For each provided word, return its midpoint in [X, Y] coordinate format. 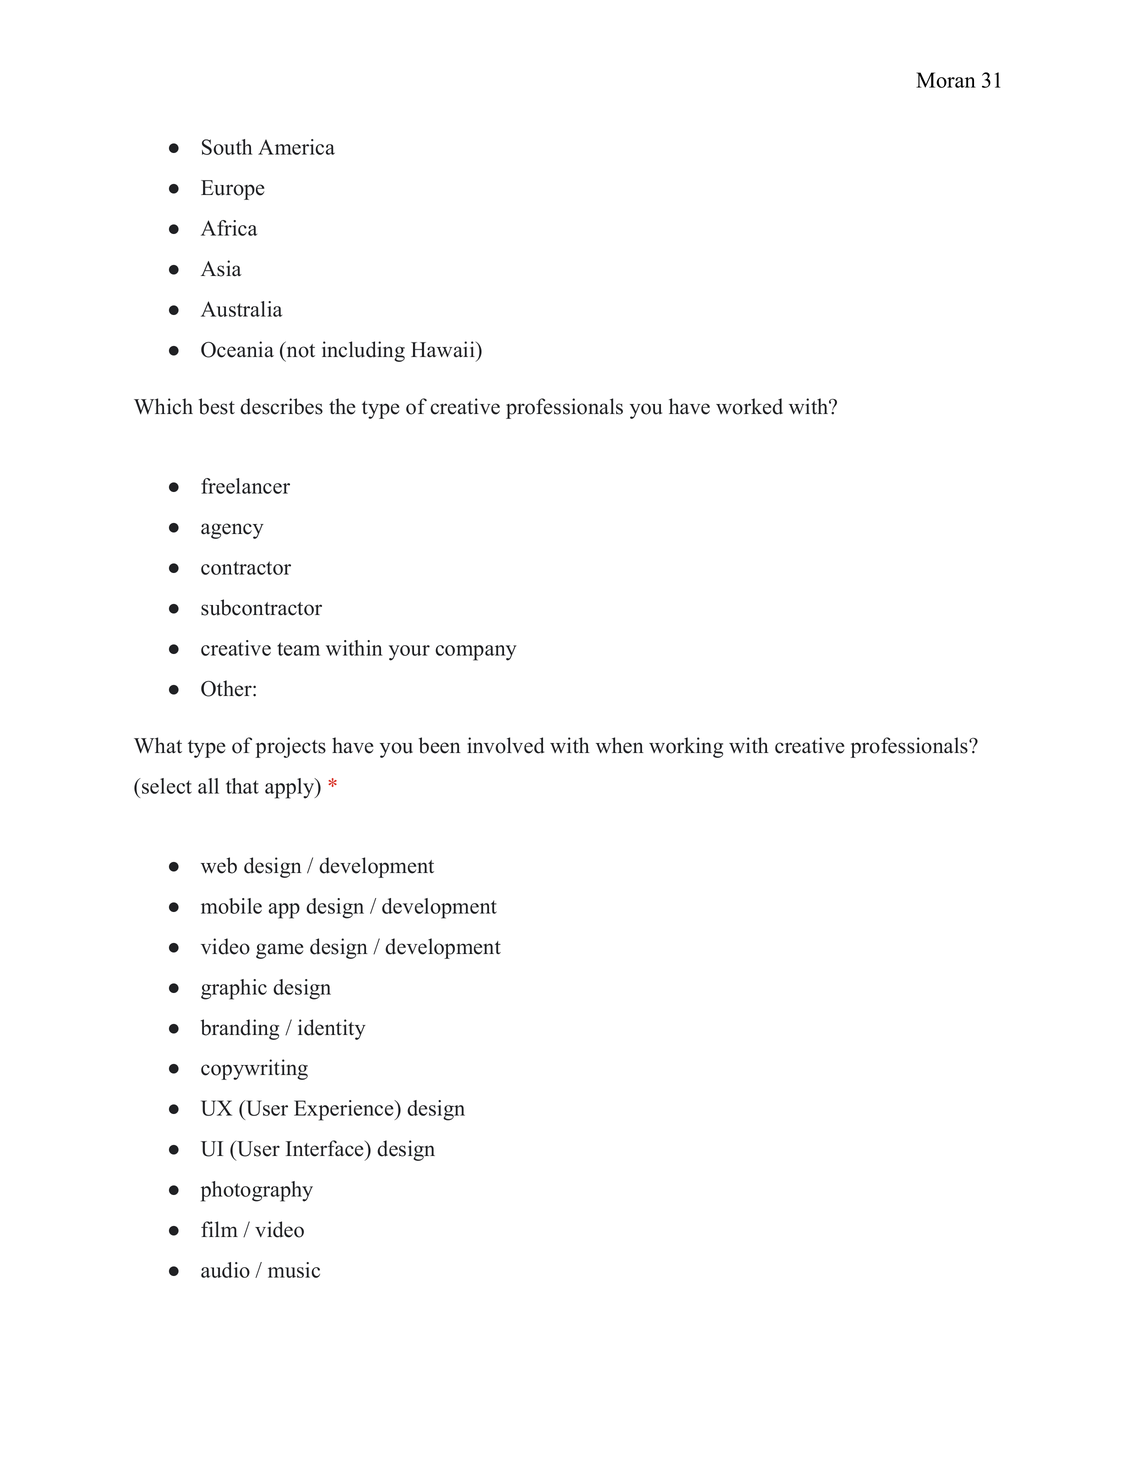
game [279, 951]
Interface [326, 1148]
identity [331, 1029]
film [219, 1229]
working [686, 747]
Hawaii [444, 349]
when [619, 745]
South [227, 147]
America [296, 147]
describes [281, 406]
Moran [946, 80]
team [298, 649]
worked [749, 406]
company [475, 653]
